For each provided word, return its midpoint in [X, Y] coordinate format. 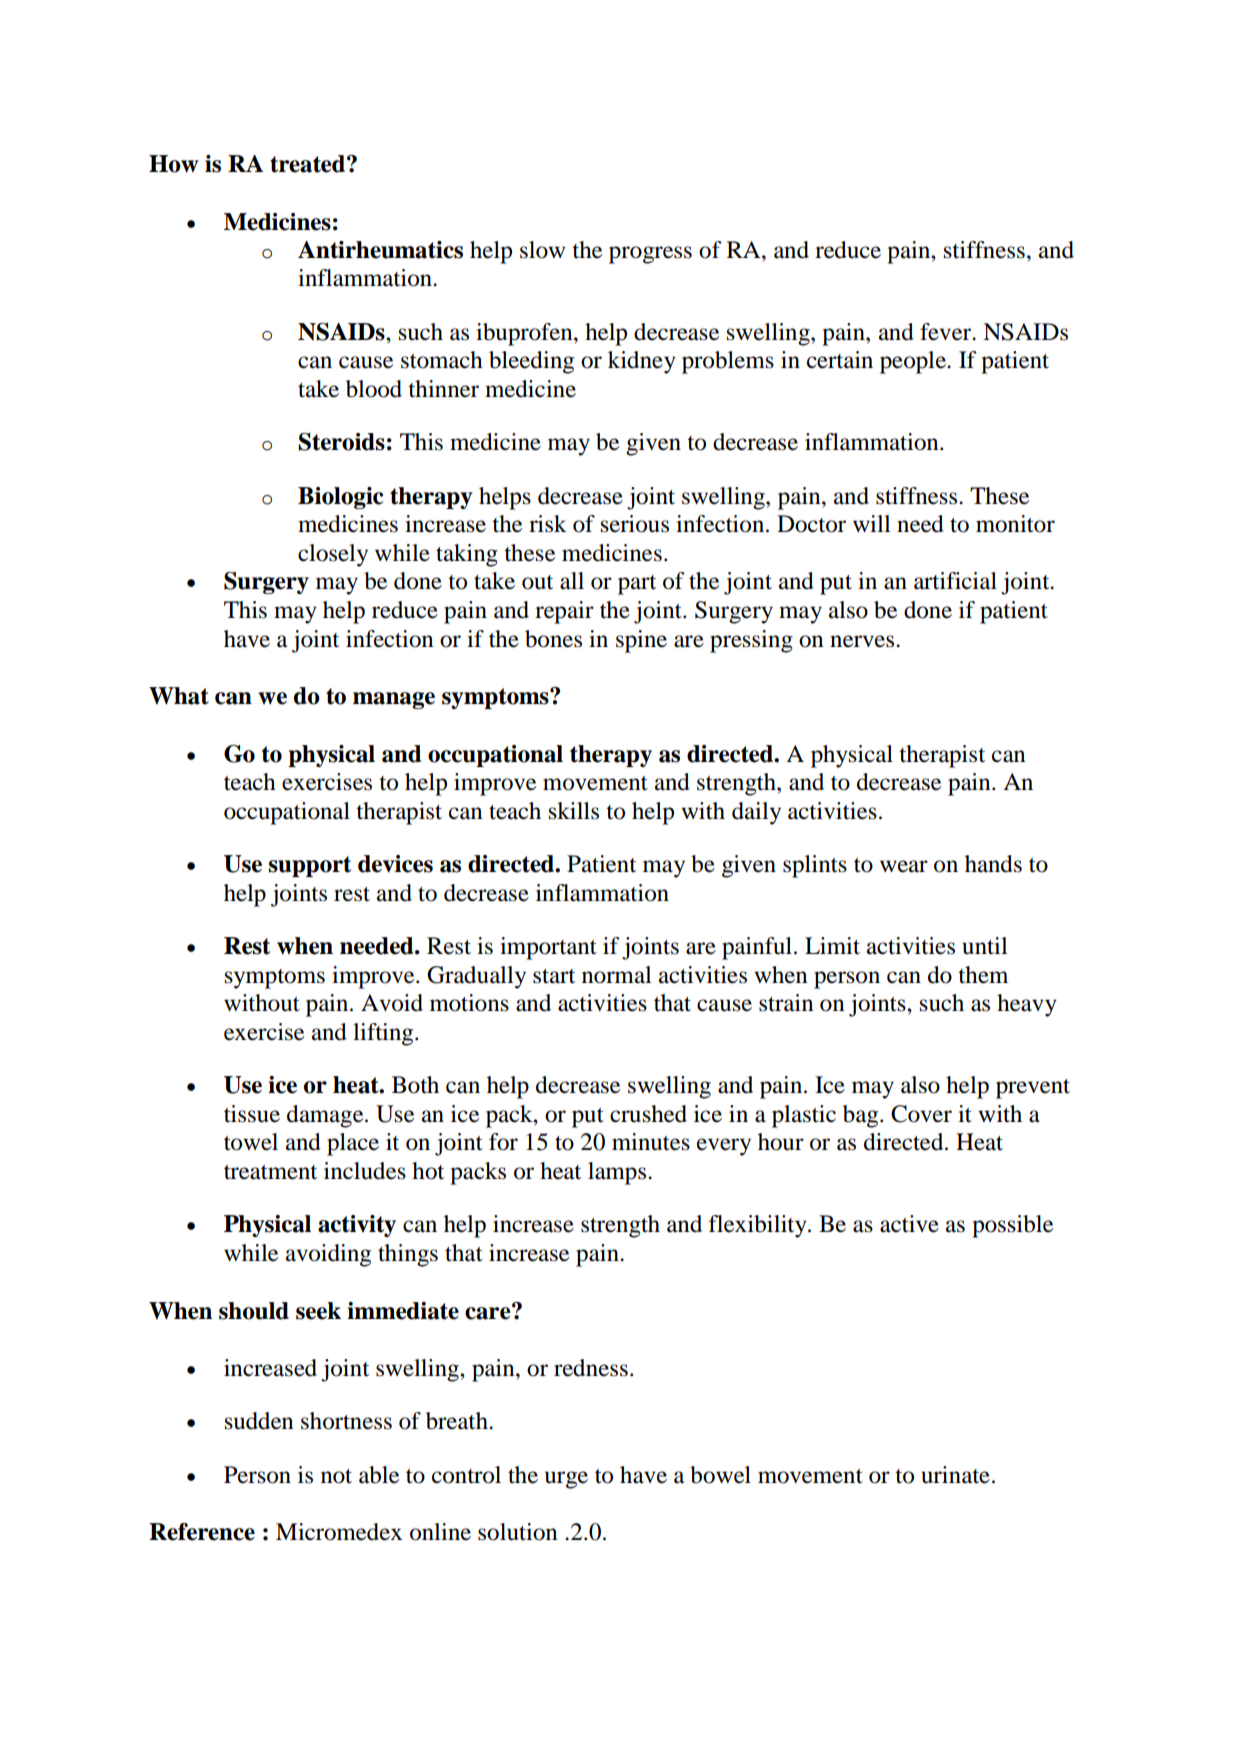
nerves [862, 641]
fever [947, 332]
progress [650, 255]
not [336, 1476]
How [173, 164]
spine [641, 641]
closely [333, 555]
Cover [921, 1114]
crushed [648, 1114]
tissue [252, 1114]
